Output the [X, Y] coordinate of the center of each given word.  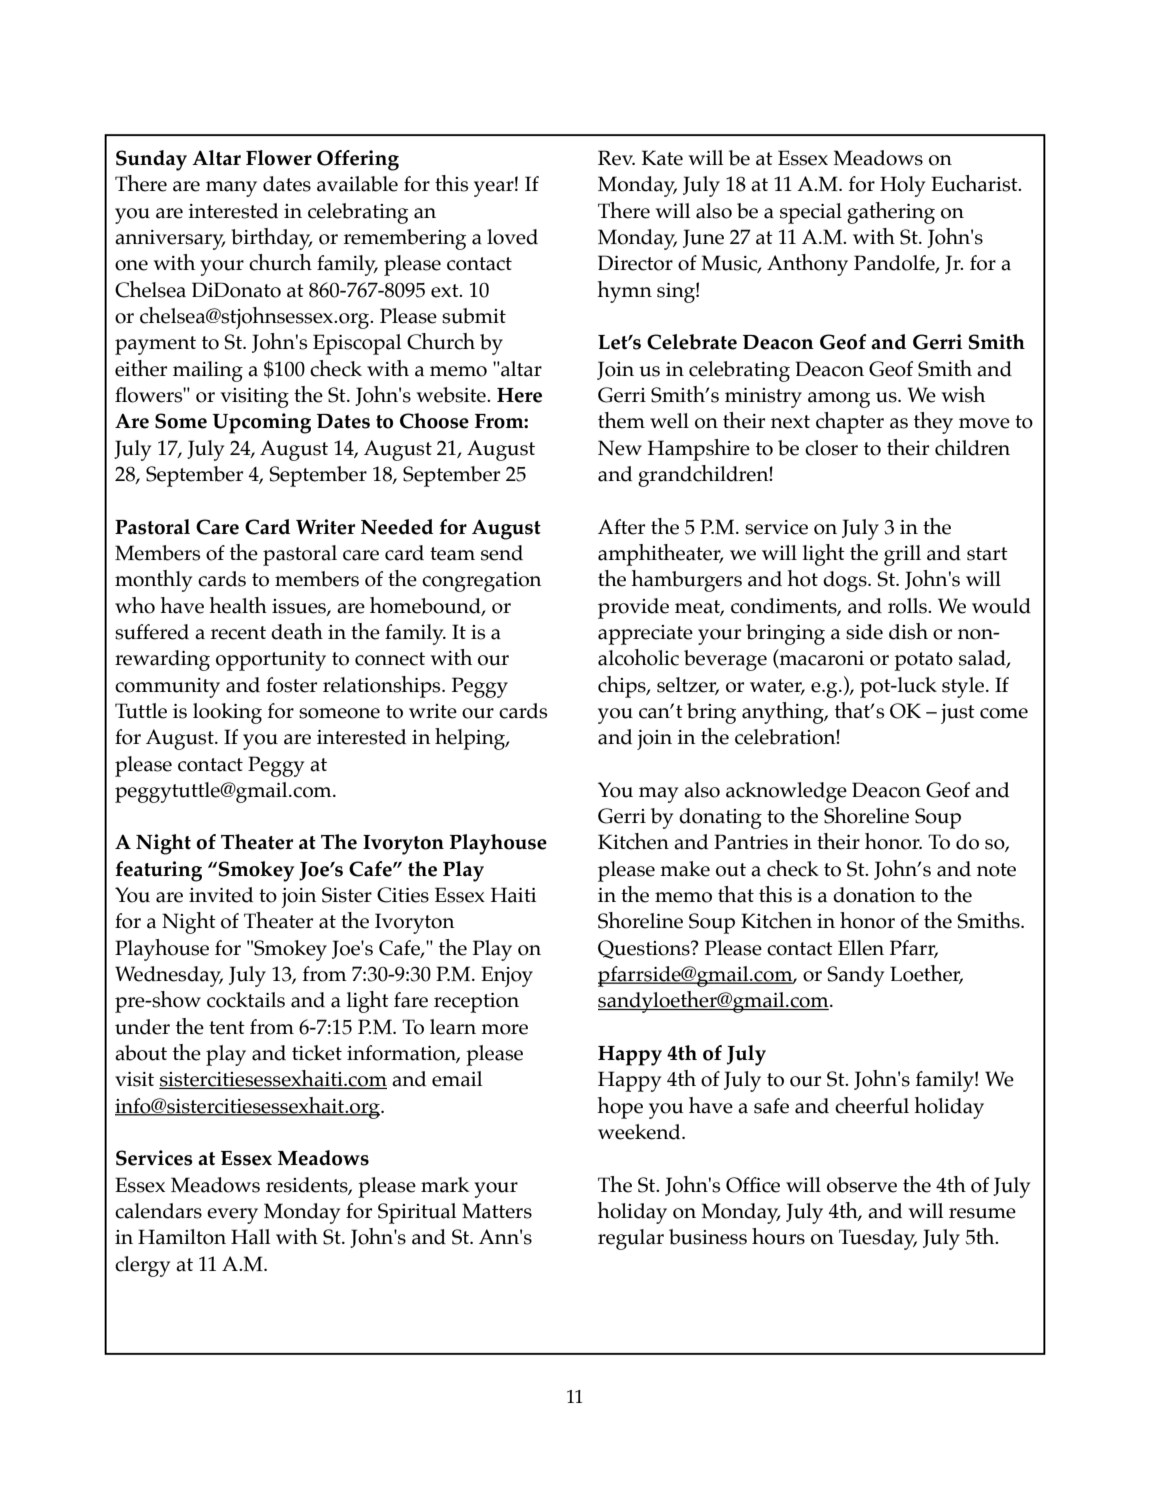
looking [227, 713]
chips [623, 687]
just [958, 714]
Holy [902, 186]
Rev [616, 158]
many [231, 189]
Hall [250, 1237]
